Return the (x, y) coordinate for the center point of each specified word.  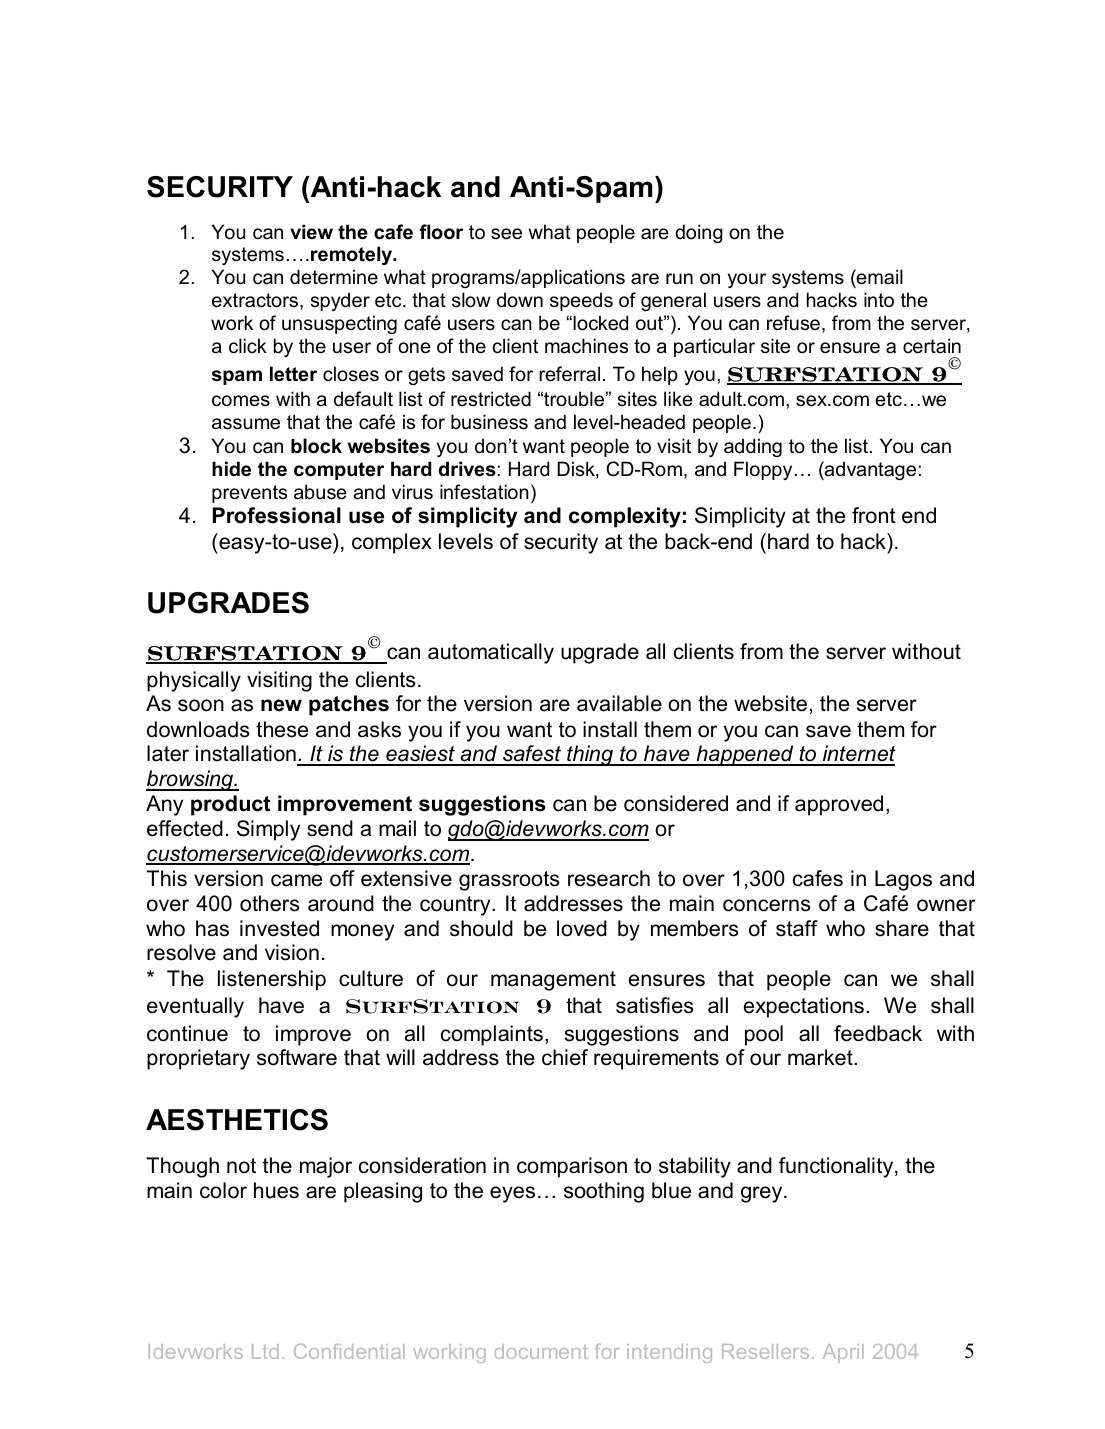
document (541, 1351)
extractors (256, 301)
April (843, 1353)
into (879, 300)
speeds (581, 301)
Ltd (265, 1351)
